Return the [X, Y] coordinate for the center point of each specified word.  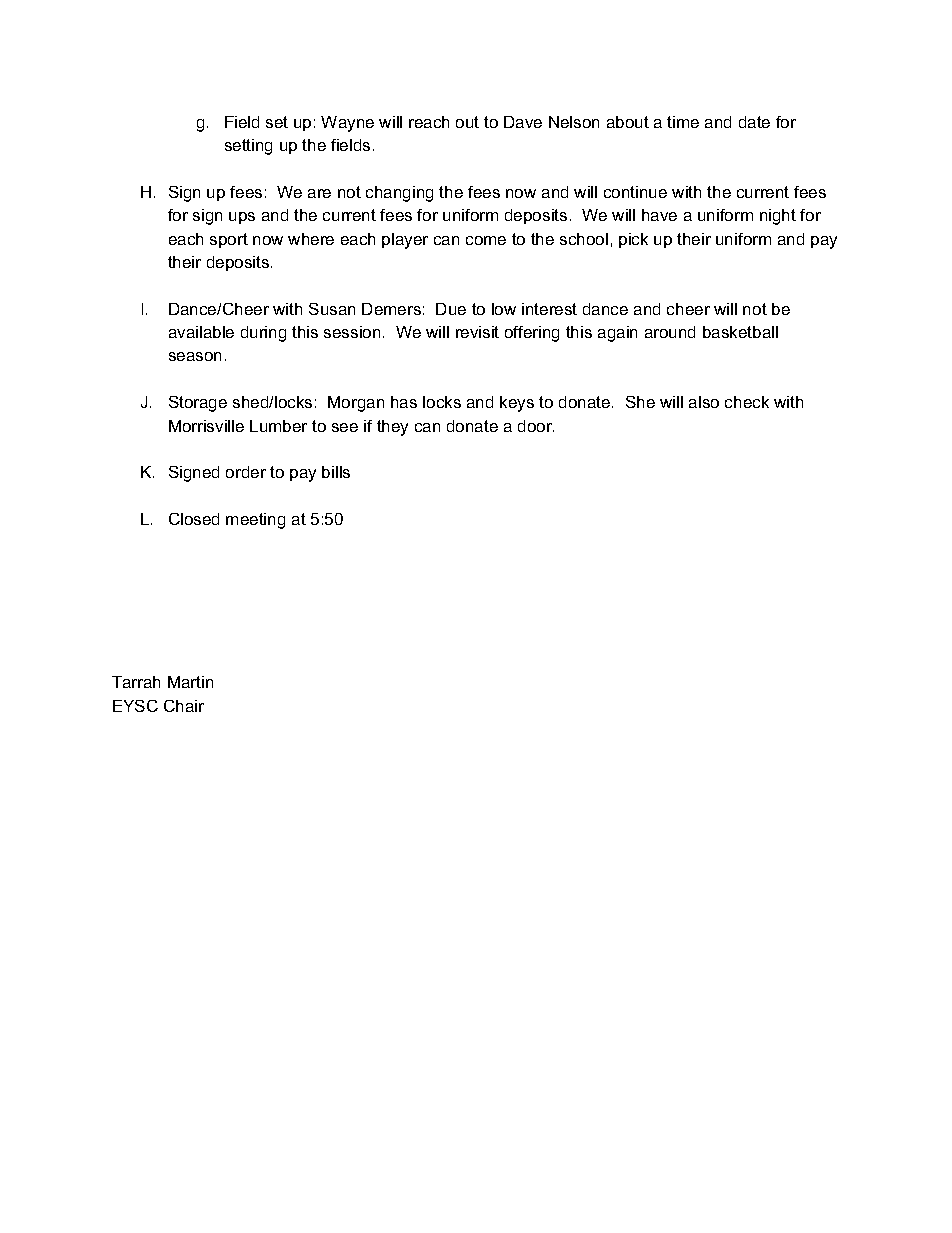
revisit [477, 332]
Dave [523, 122]
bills [336, 472]
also [704, 402]
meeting [255, 521]
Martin [190, 682]
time [683, 122]
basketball [740, 332]
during [263, 334]
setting [248, 147]
